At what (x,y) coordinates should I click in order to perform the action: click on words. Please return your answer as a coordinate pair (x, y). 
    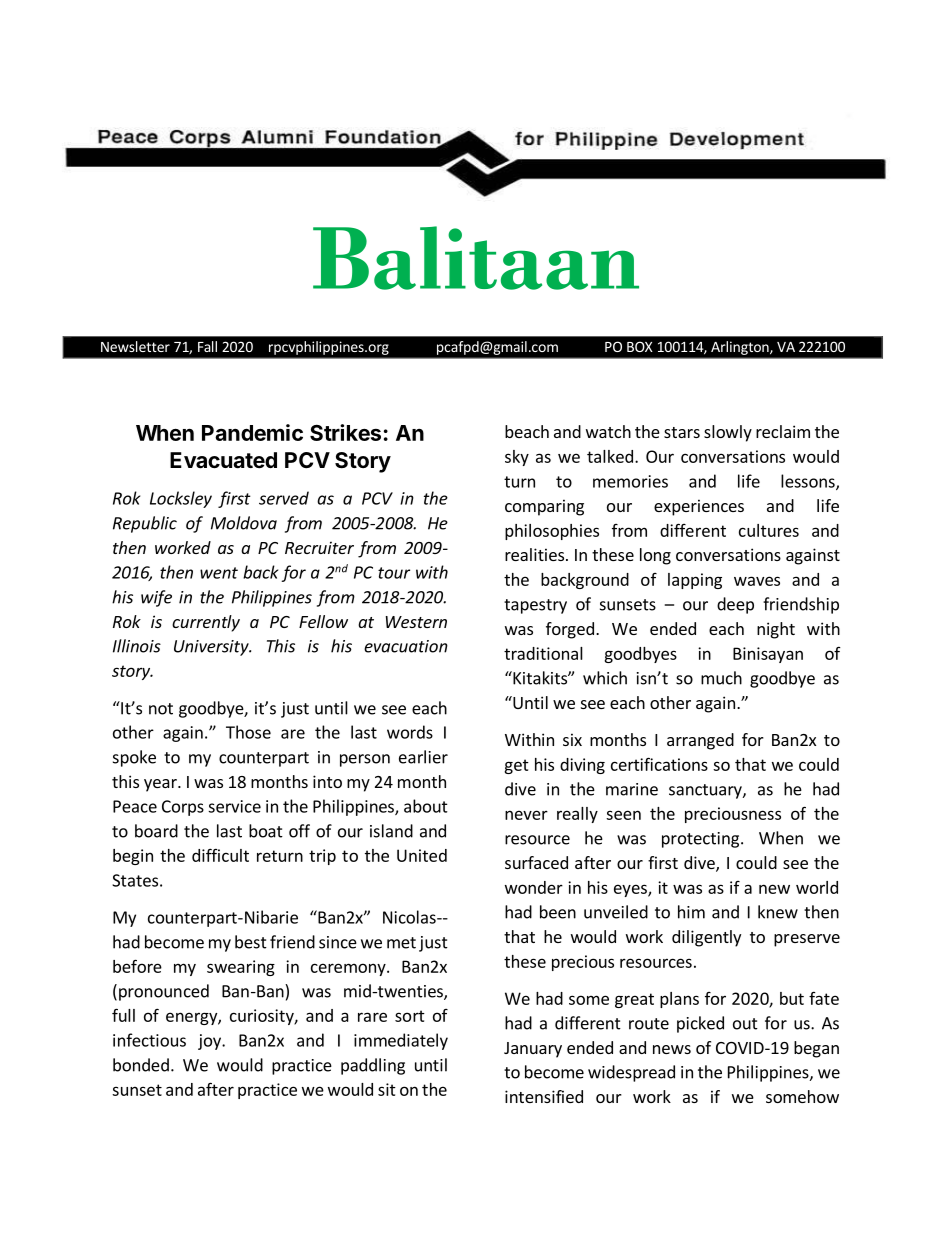
    Looking at the image, I should click on (410, 732).
